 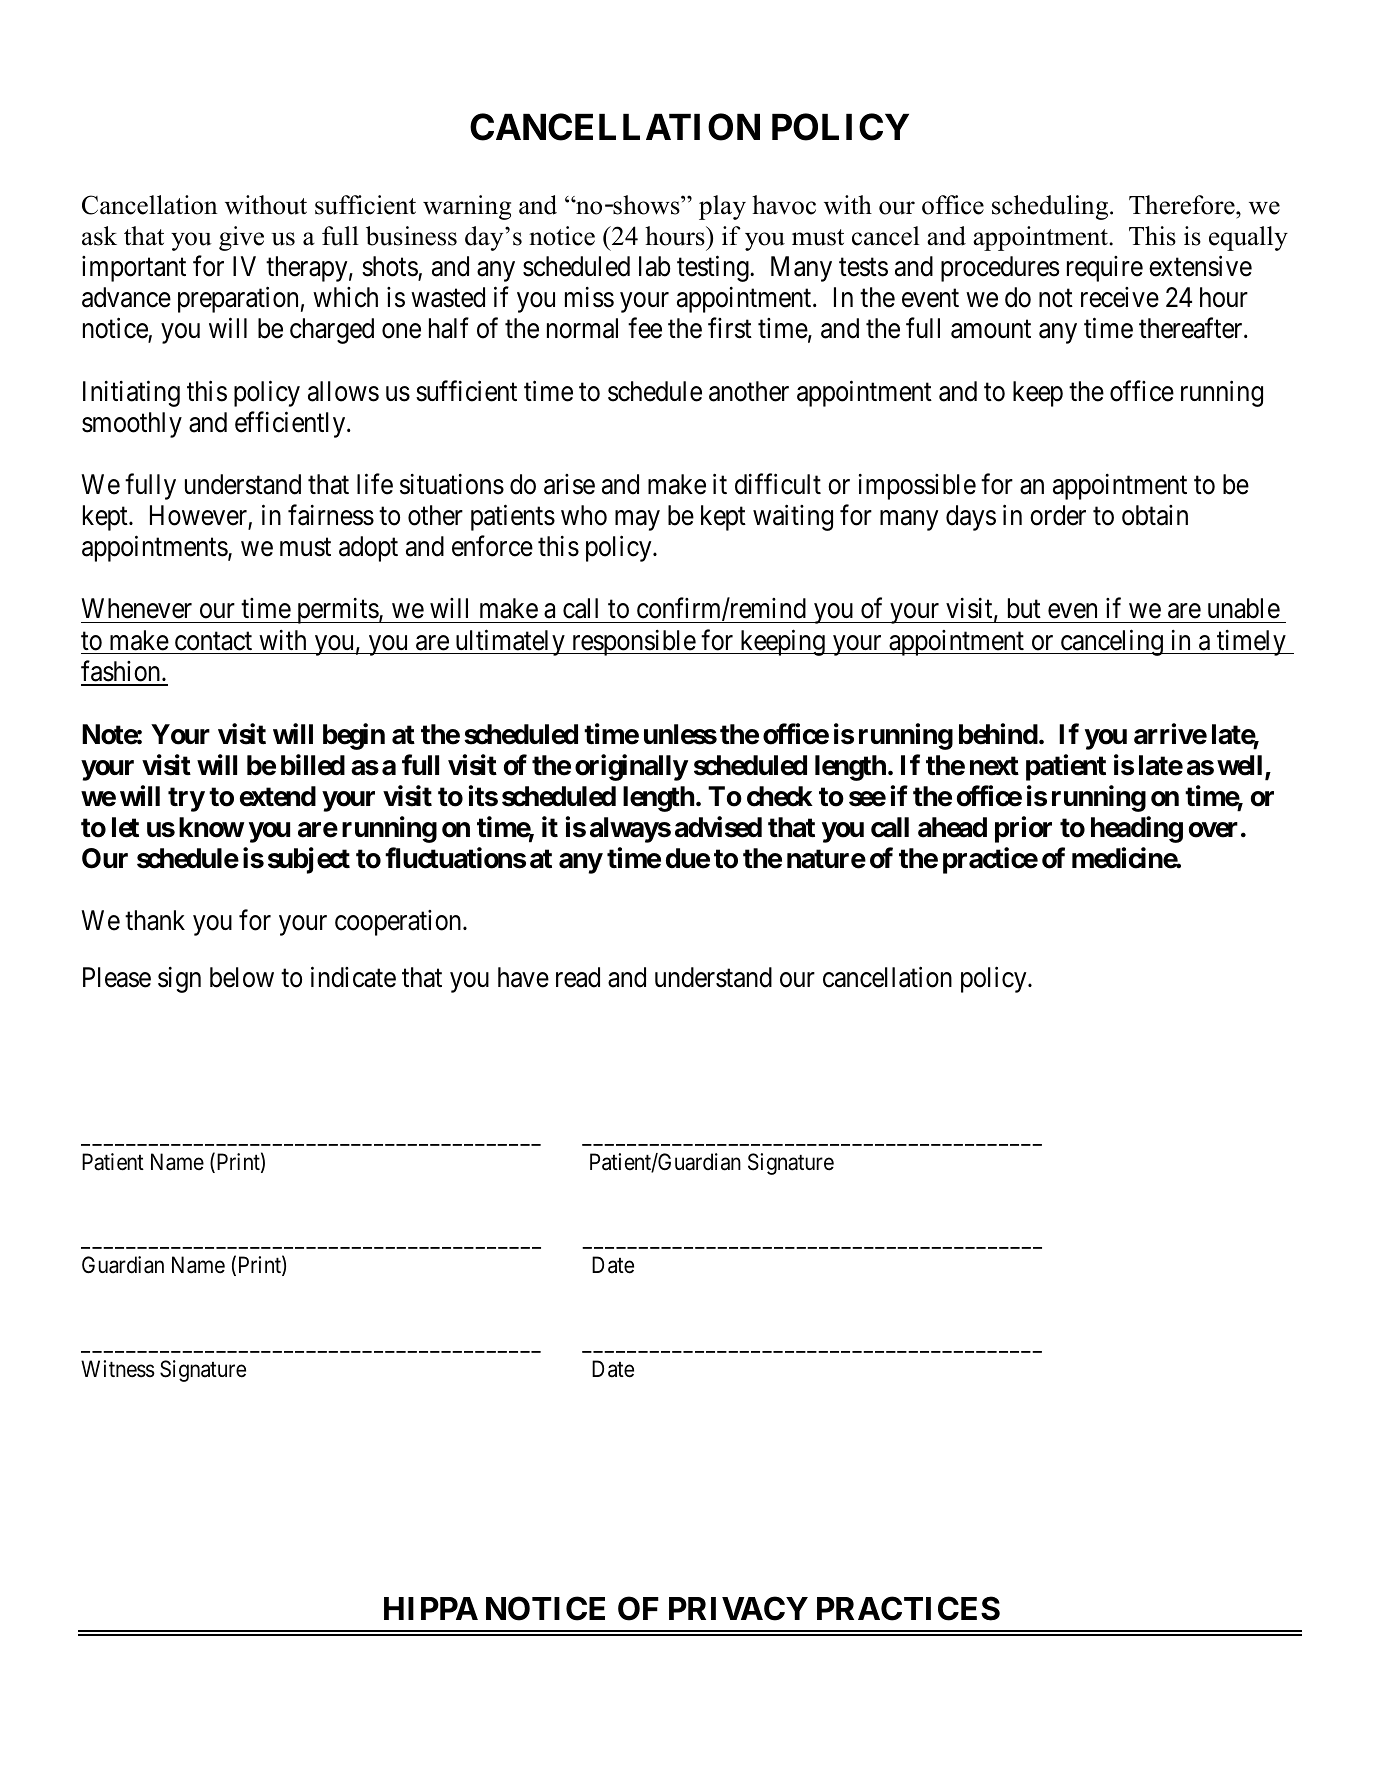 What do you see at coordinates (118, 1369) in the page?
I see `Witness` at bounding box center [118, 1369].
